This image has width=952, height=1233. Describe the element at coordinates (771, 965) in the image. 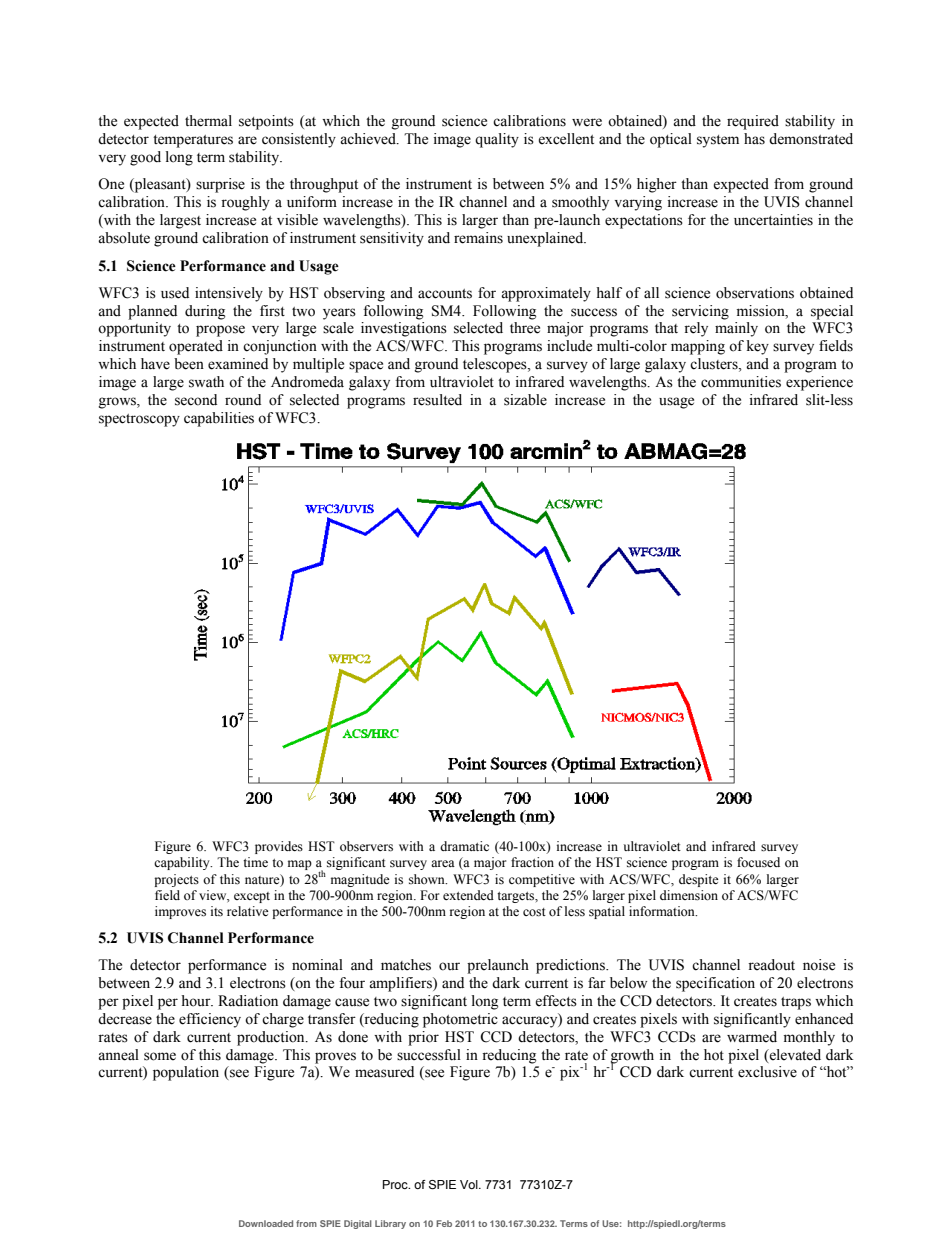

I see `readout` at that location.
